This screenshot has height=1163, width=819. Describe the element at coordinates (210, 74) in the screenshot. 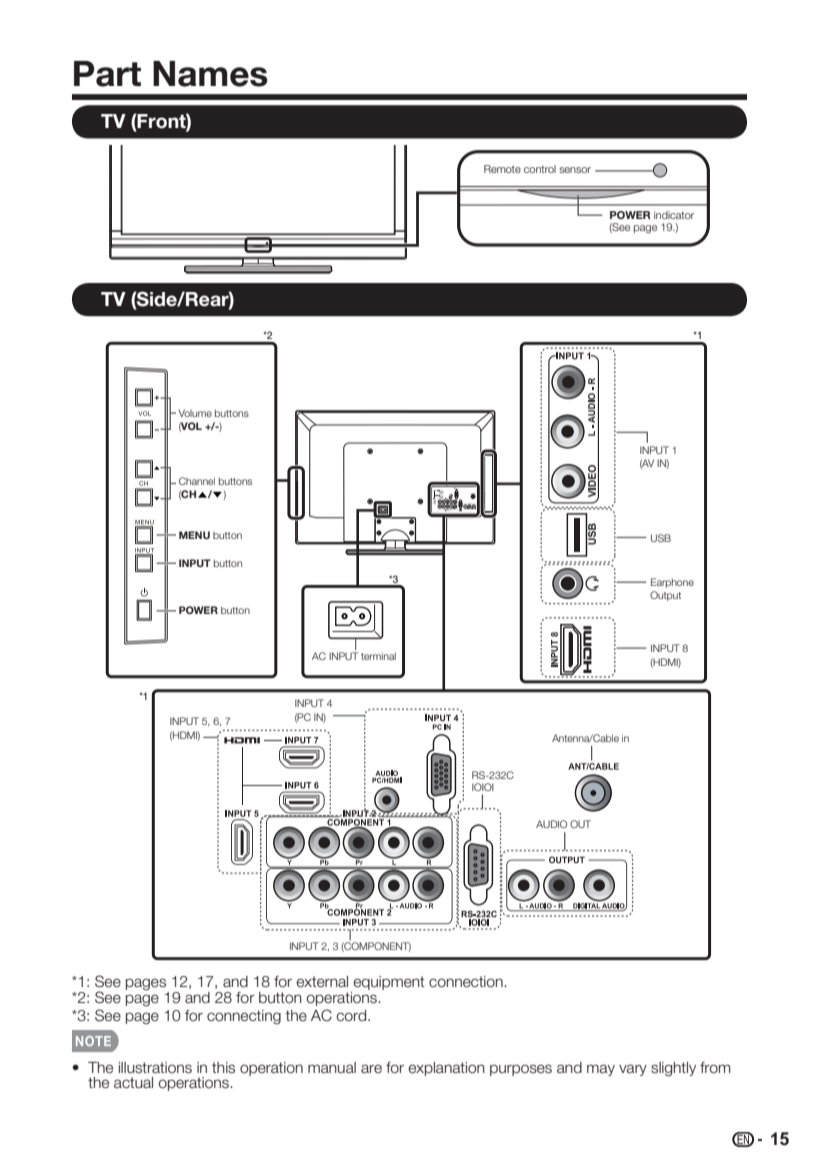

I see `Names` at that location.
